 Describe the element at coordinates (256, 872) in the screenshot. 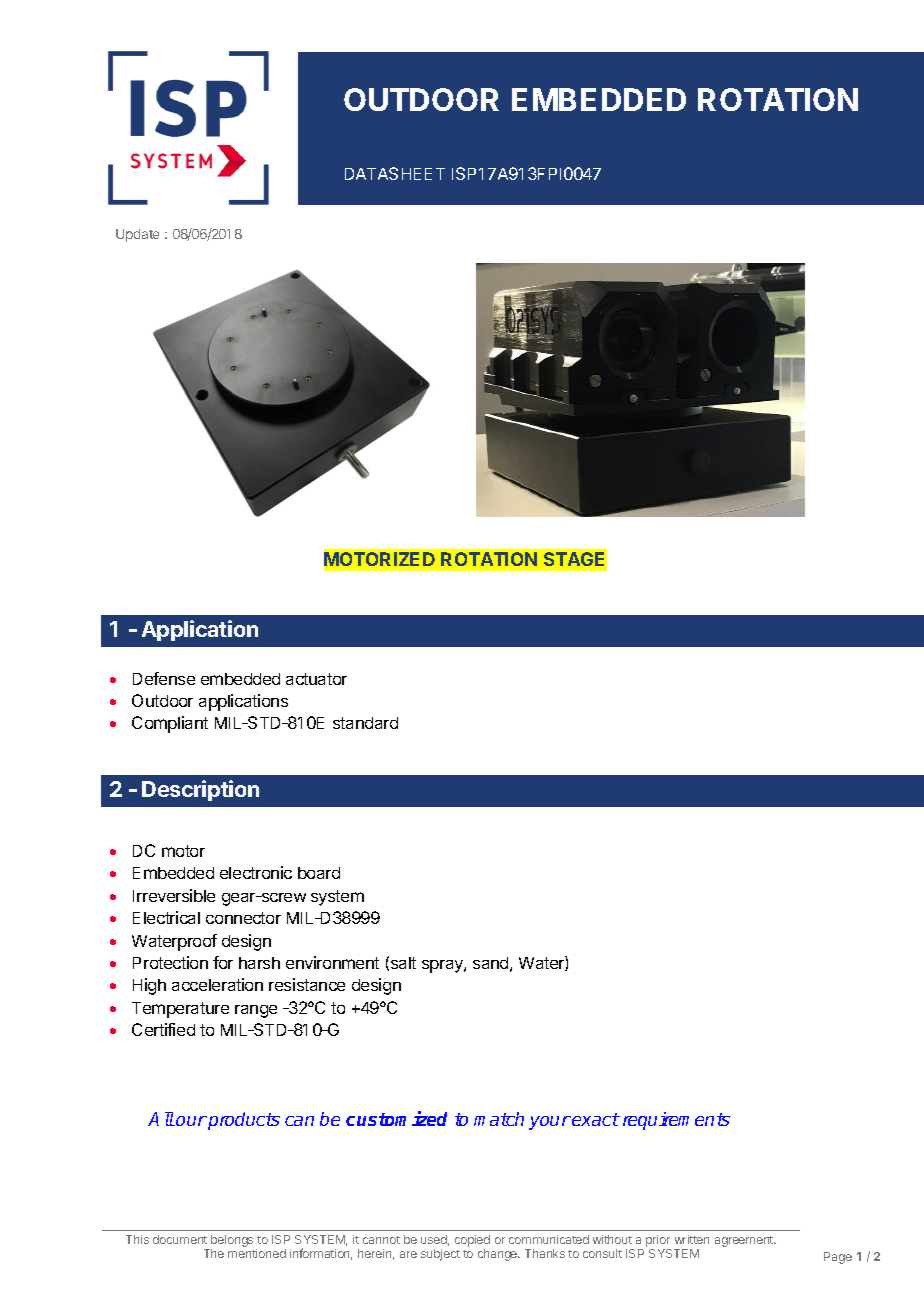

I see `electronic` at that location.
